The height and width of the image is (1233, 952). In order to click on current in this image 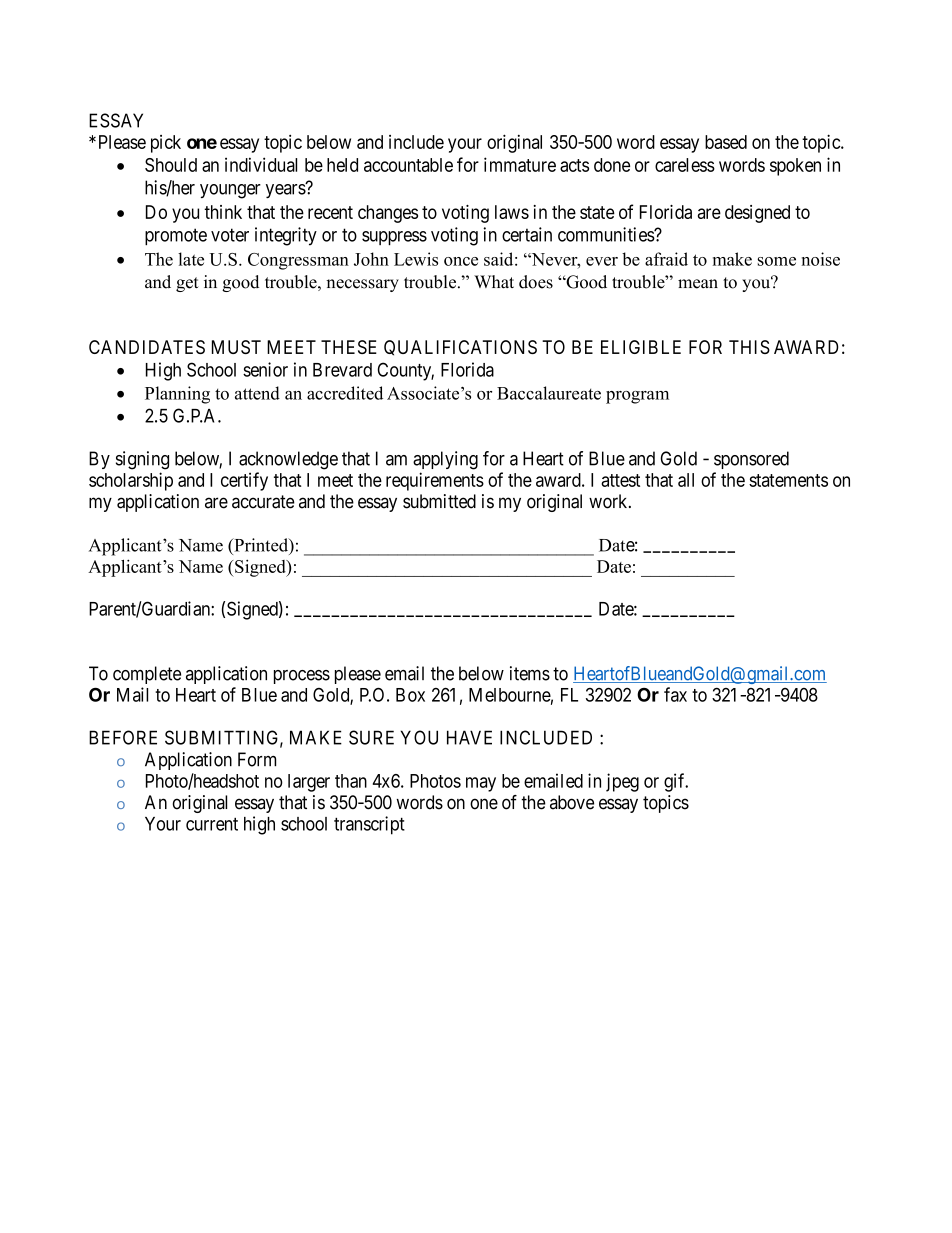, I will do `click(212, 824)`.
